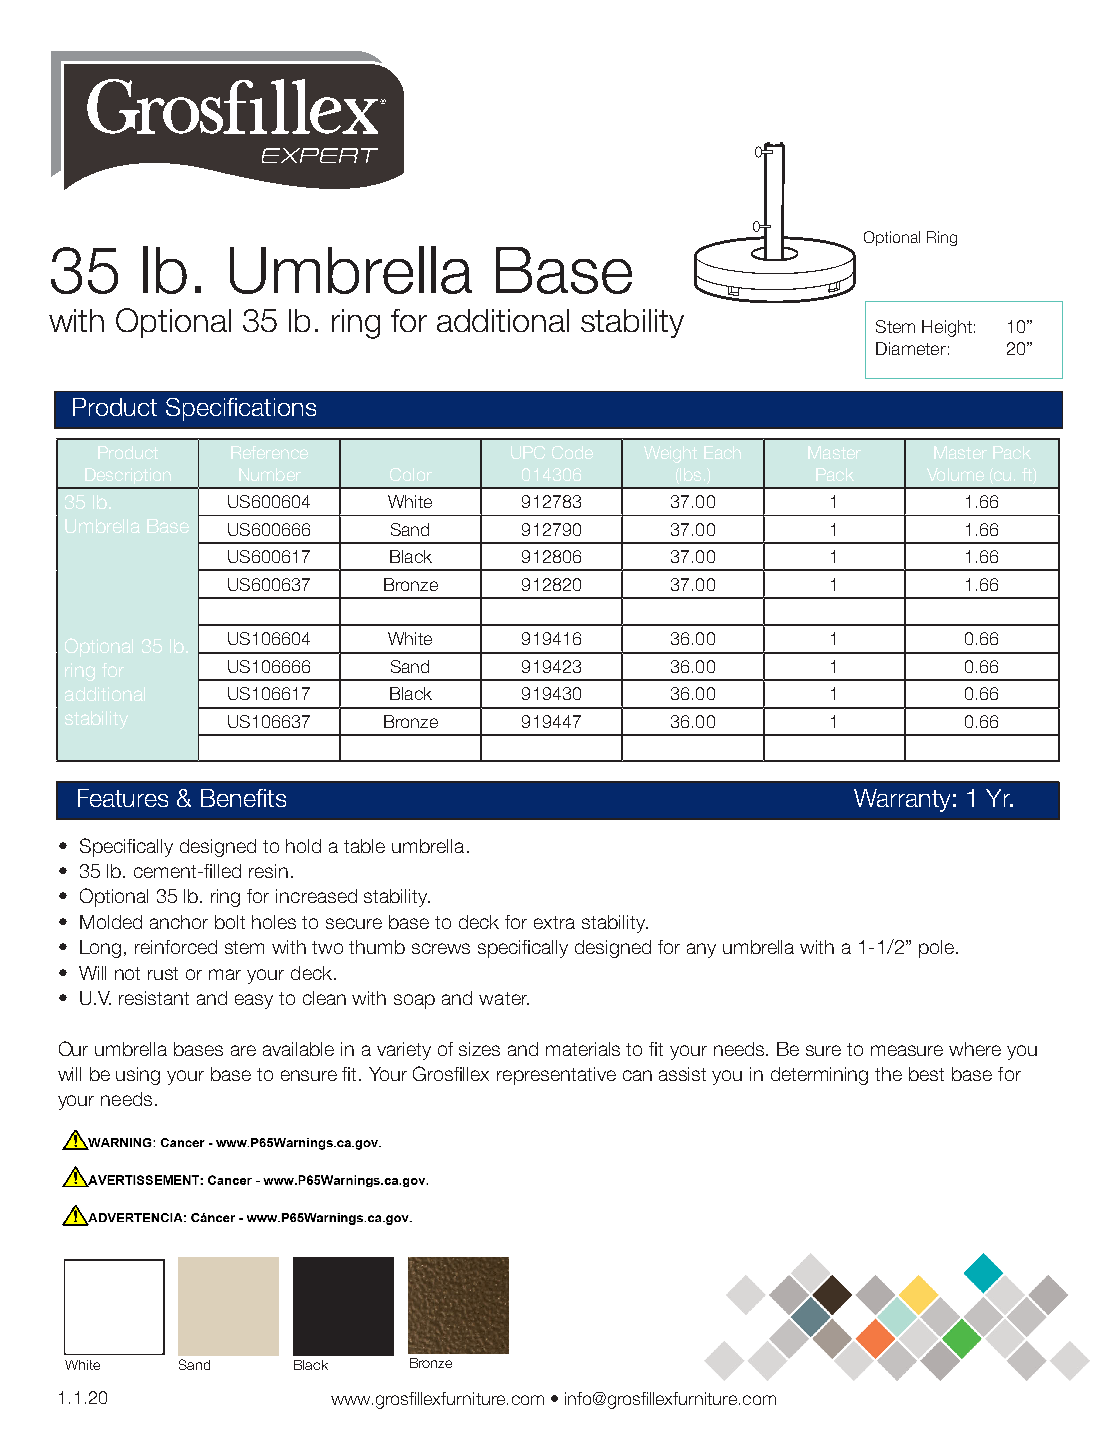 This screenshot has width=1109, height=1436. I want to click on Benefits, so click(243, 798).
